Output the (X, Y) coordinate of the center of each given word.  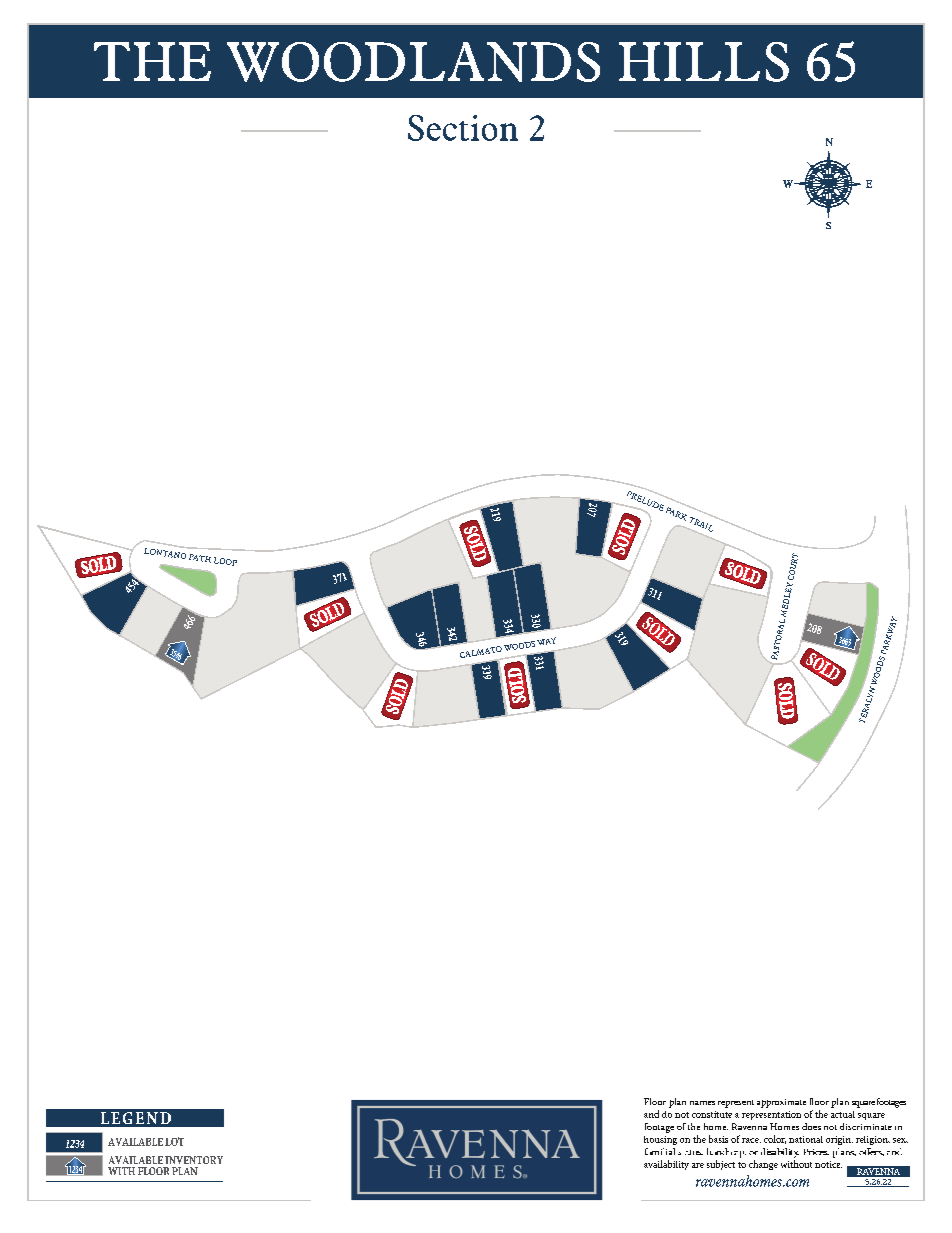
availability (666, 1165)
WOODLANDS (413, 62)
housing (660, 1140)
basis (718, 1139)
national (806, 1139)
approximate (781, 1103)
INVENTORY (194, 1160)
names (702, 1103)
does (811, 1126)
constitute (712, 1114)
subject (721, 1165)
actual (843, 1114)
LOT (174, 1141)
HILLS (704, 62)
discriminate (866, 1126)
